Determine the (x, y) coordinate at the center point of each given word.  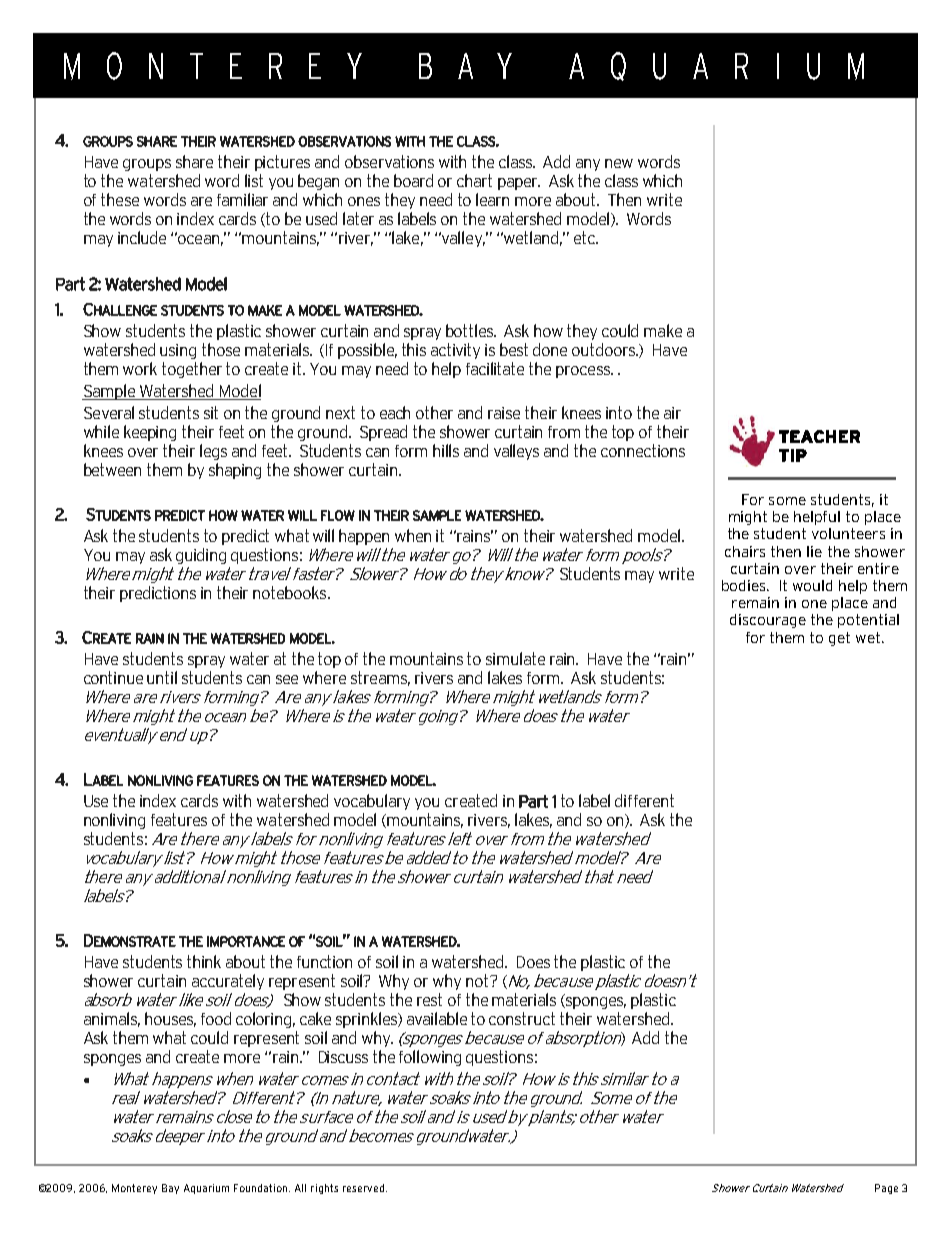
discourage (768, 621)
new (619, 163)
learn (492, 199)
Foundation (262, 1188)
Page (886, 1189)
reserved (365, 1188)
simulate (515, 658)
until (162, 677)
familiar (242, 199)
